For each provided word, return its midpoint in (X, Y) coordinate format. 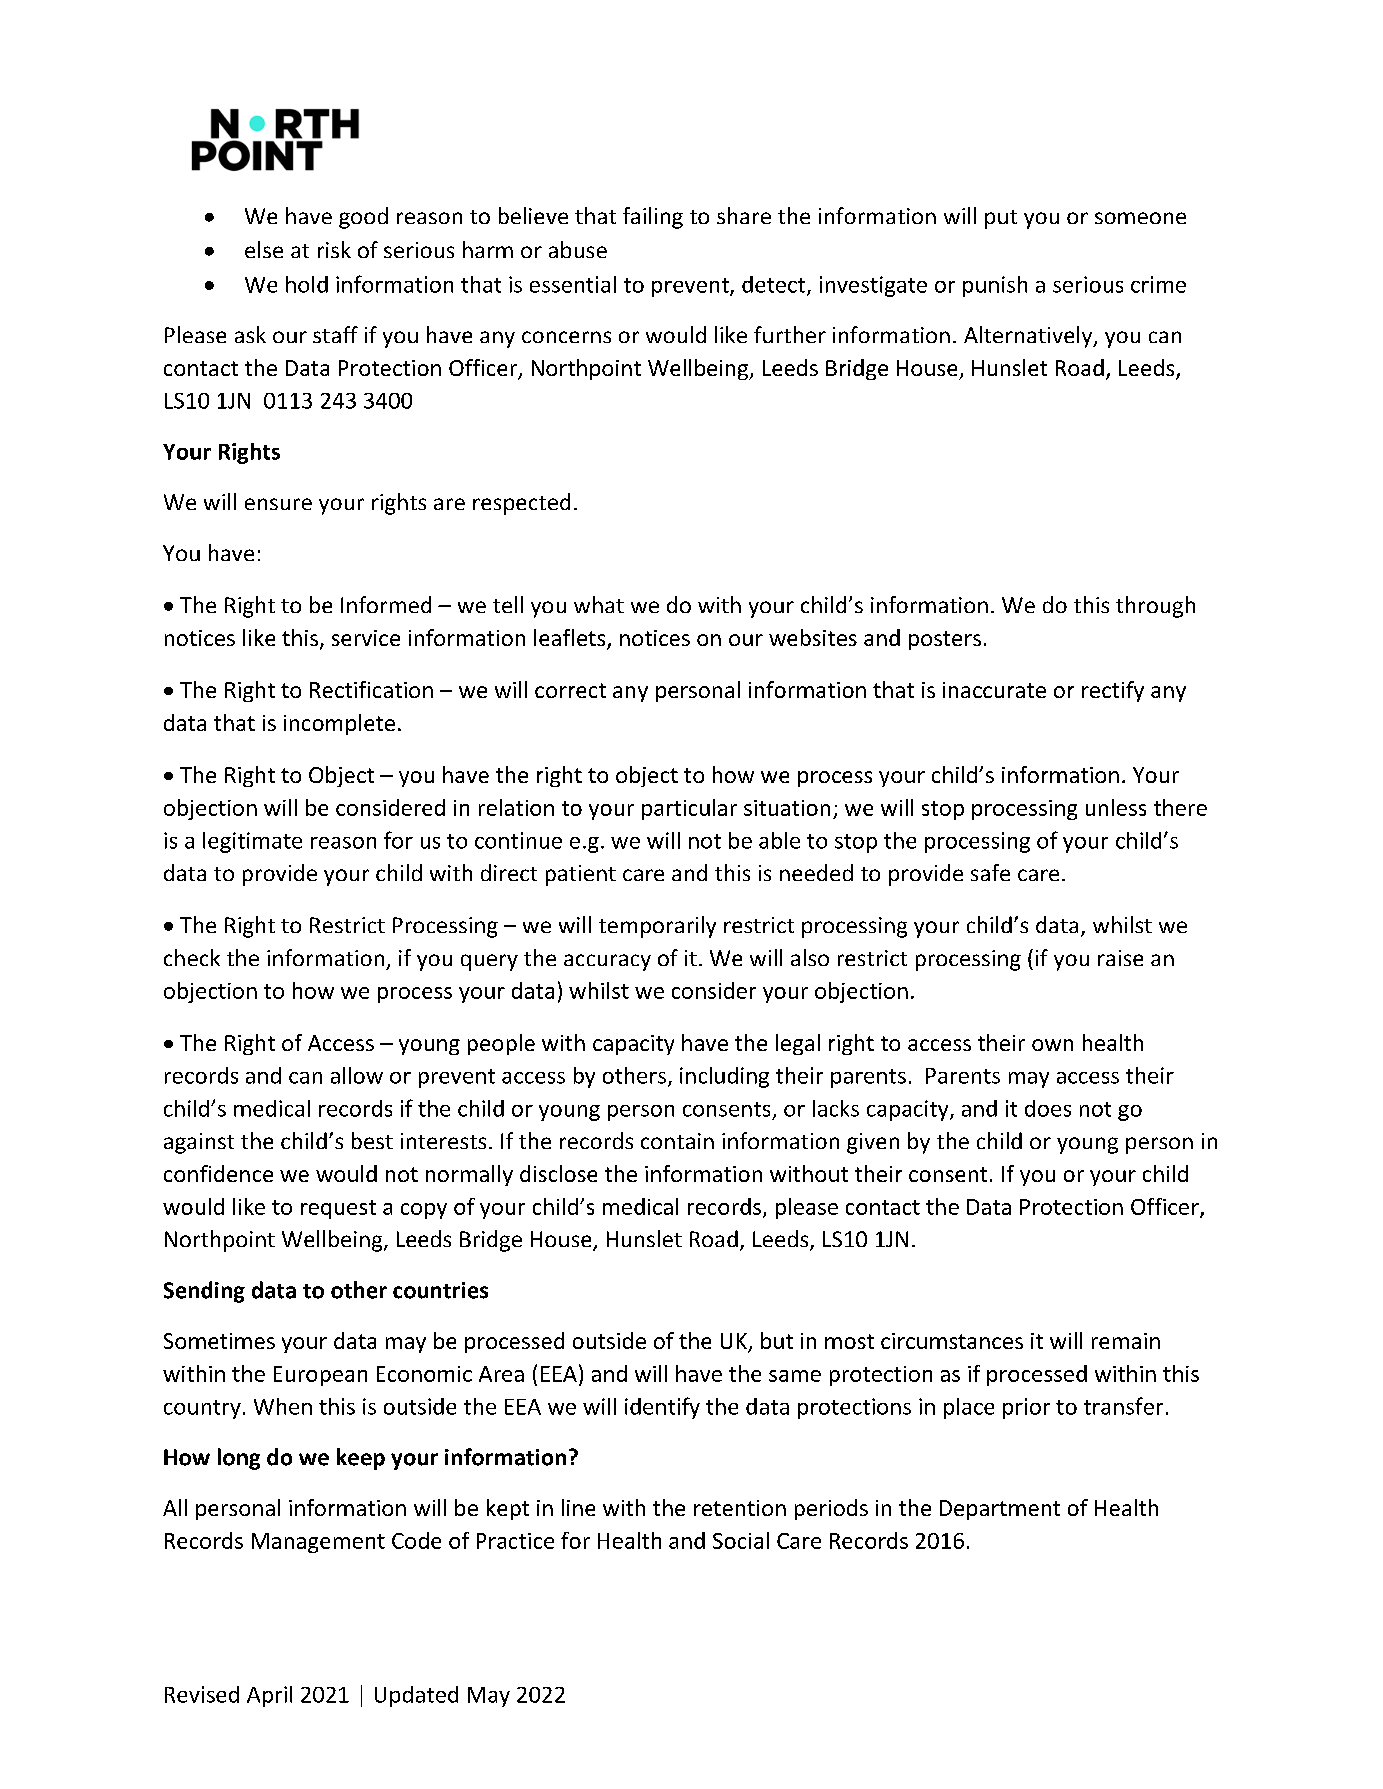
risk (334, 249)
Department (1000, 1510)
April (269, 1696)
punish (995, 286)
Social (741, 1540)
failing (653, 218)
